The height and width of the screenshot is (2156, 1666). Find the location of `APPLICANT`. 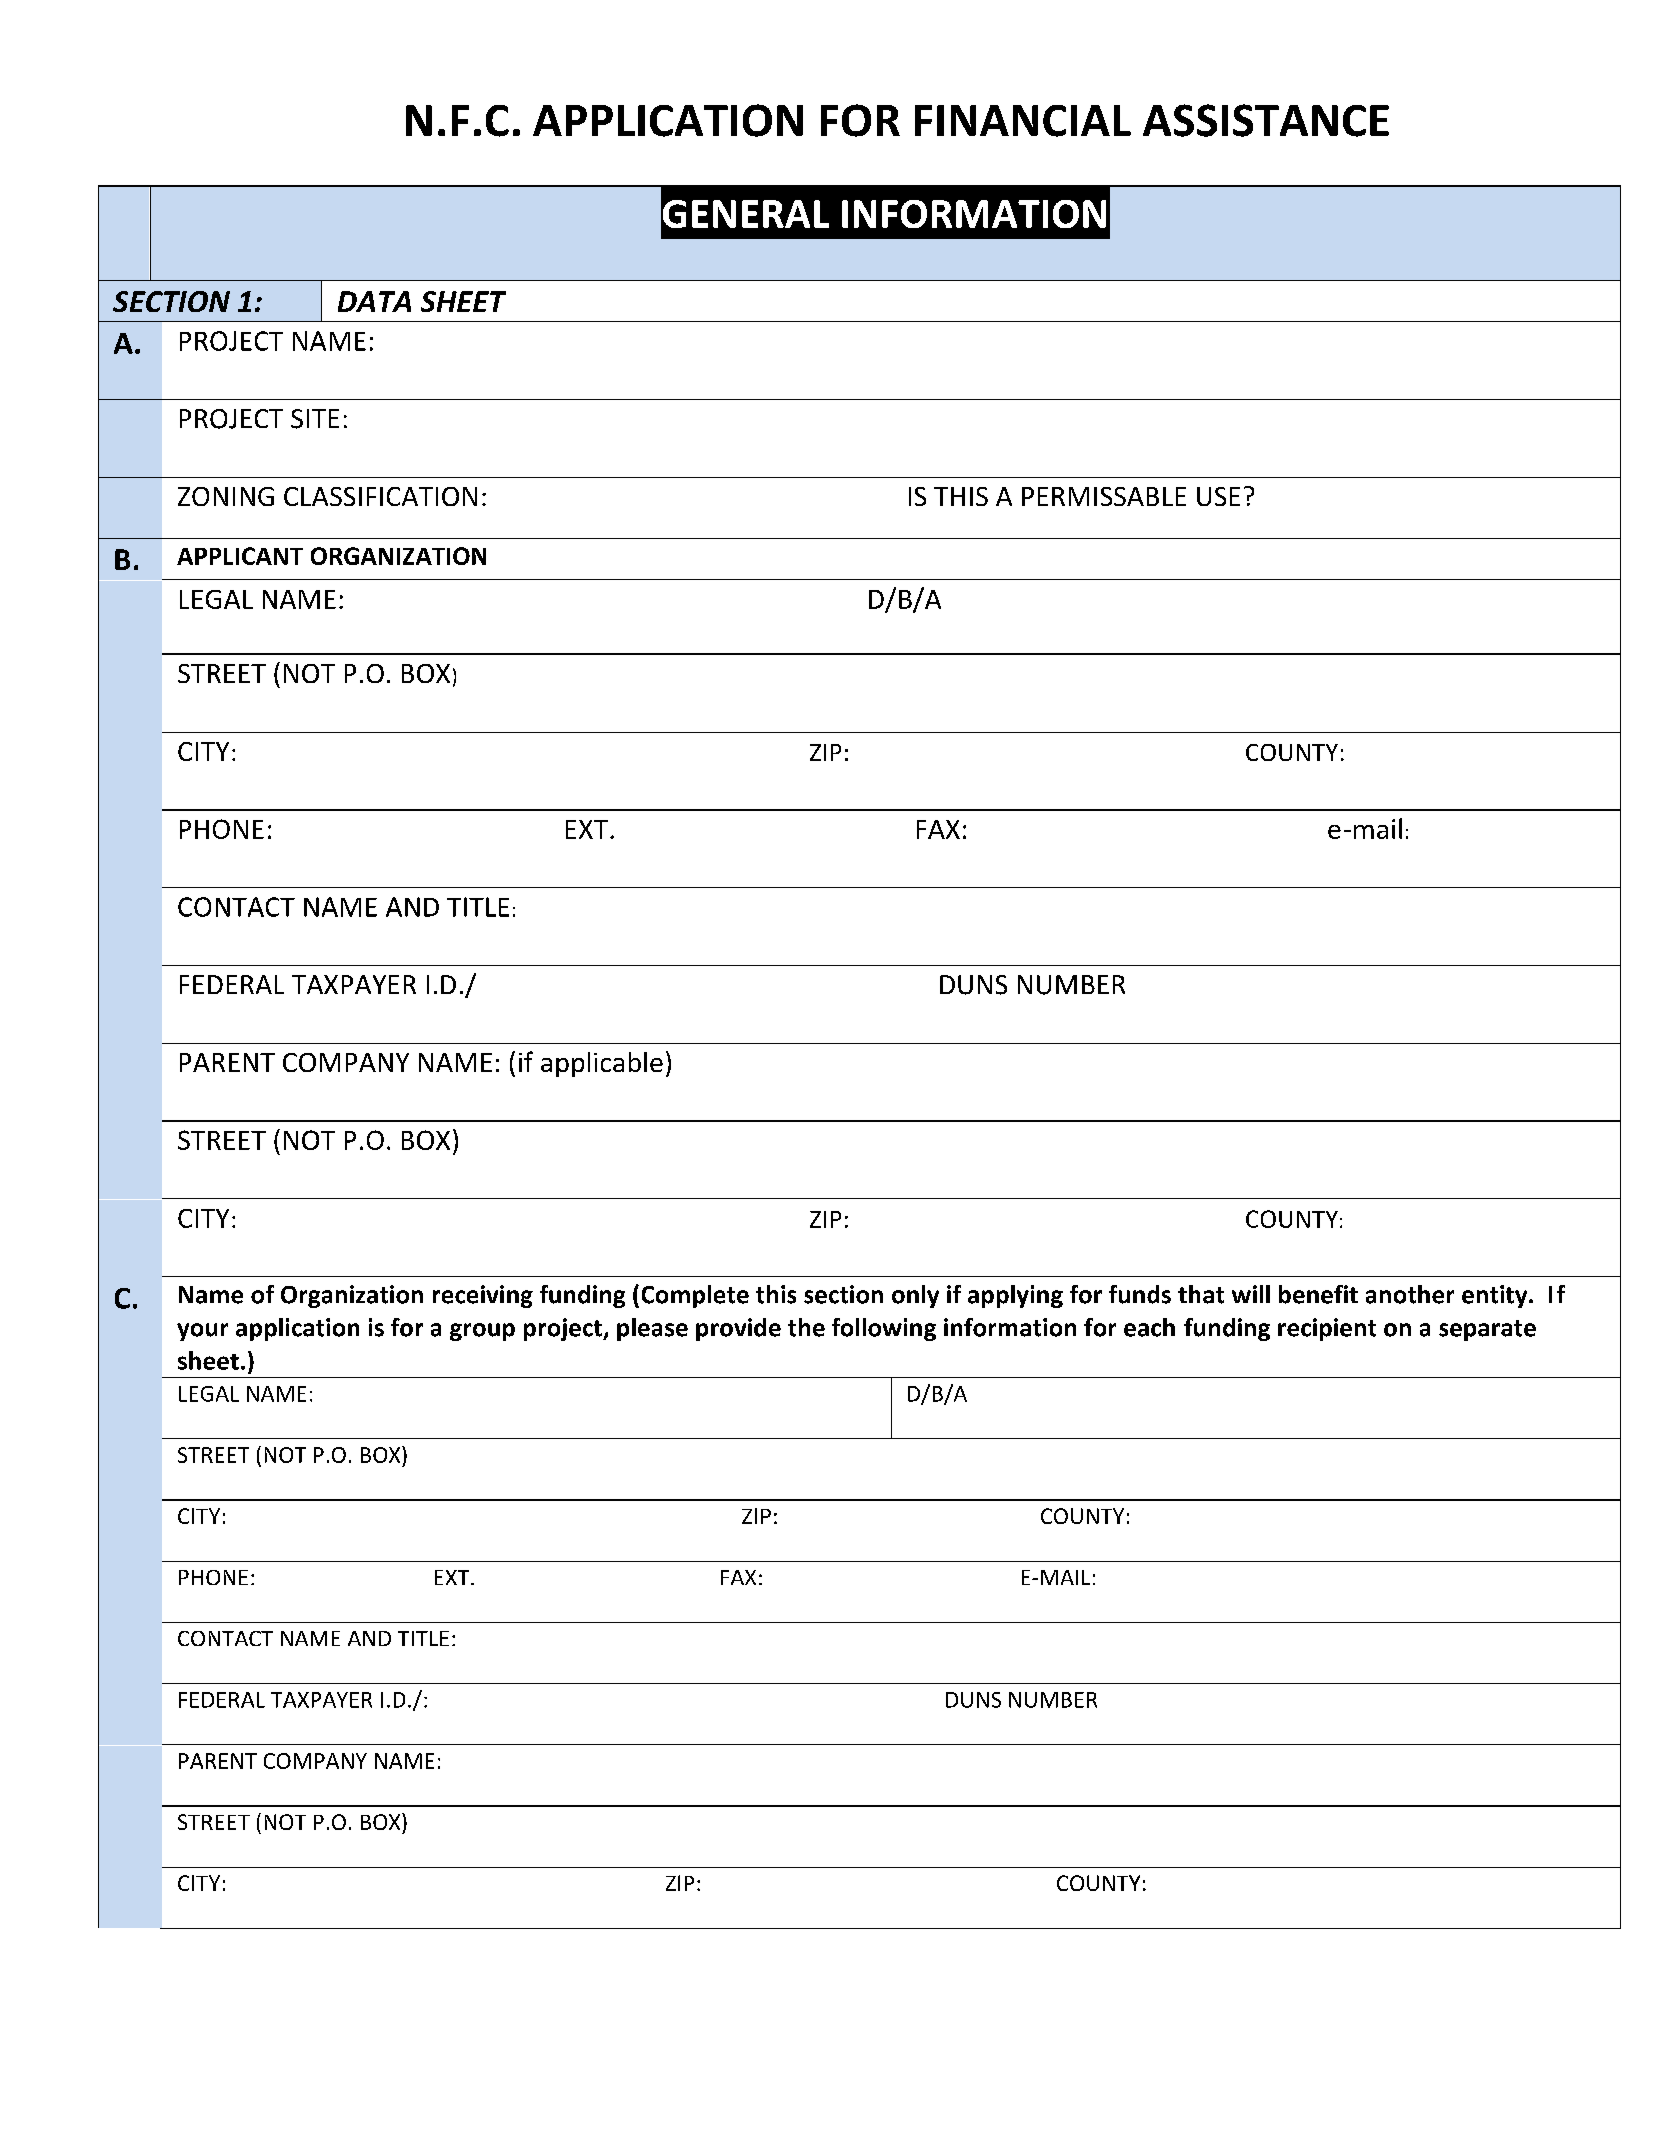

APPLICANT is located at coordinates (240, 556).
